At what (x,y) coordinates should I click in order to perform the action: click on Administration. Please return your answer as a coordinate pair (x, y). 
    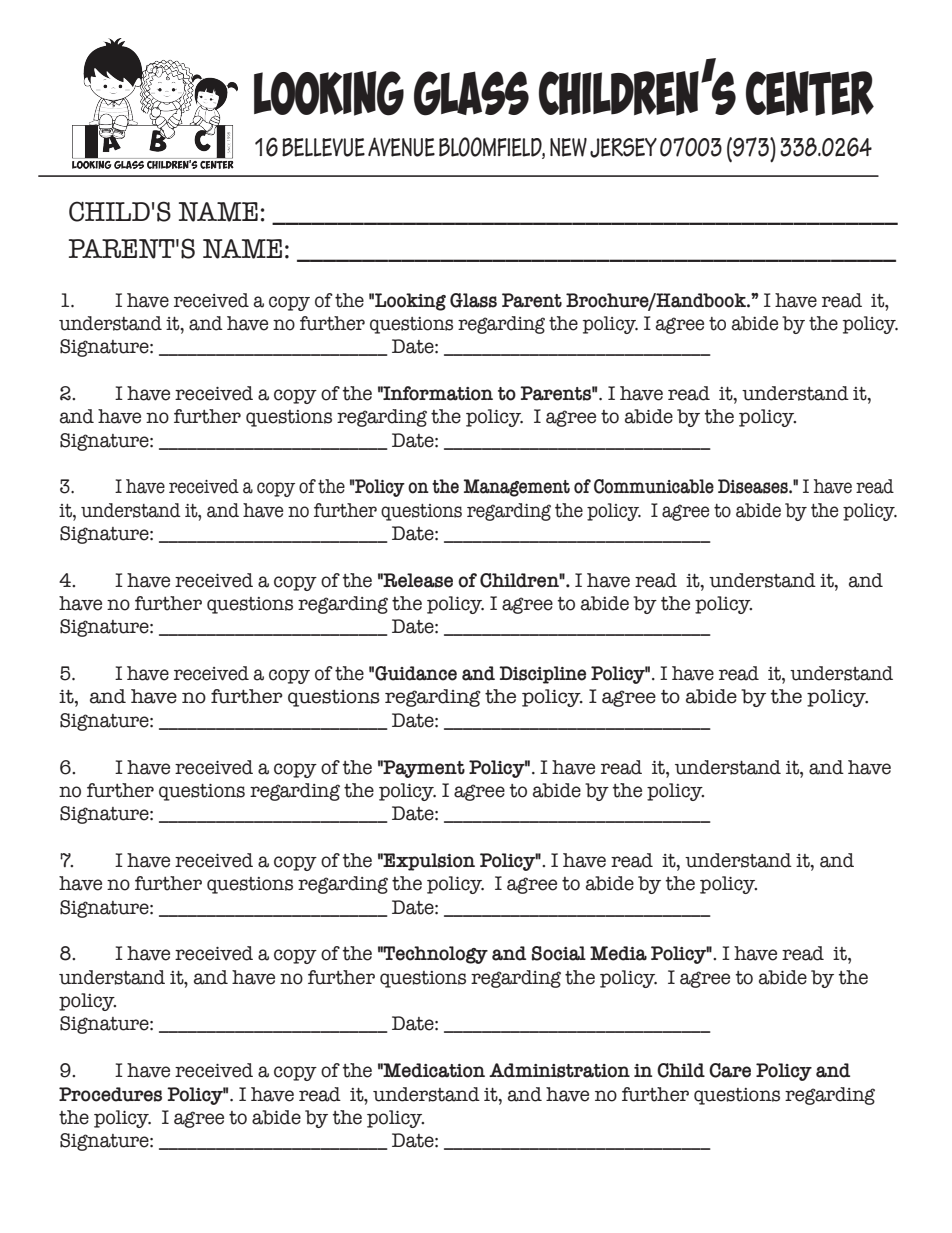
    Looking at the image, I should click on (559, 1070).
